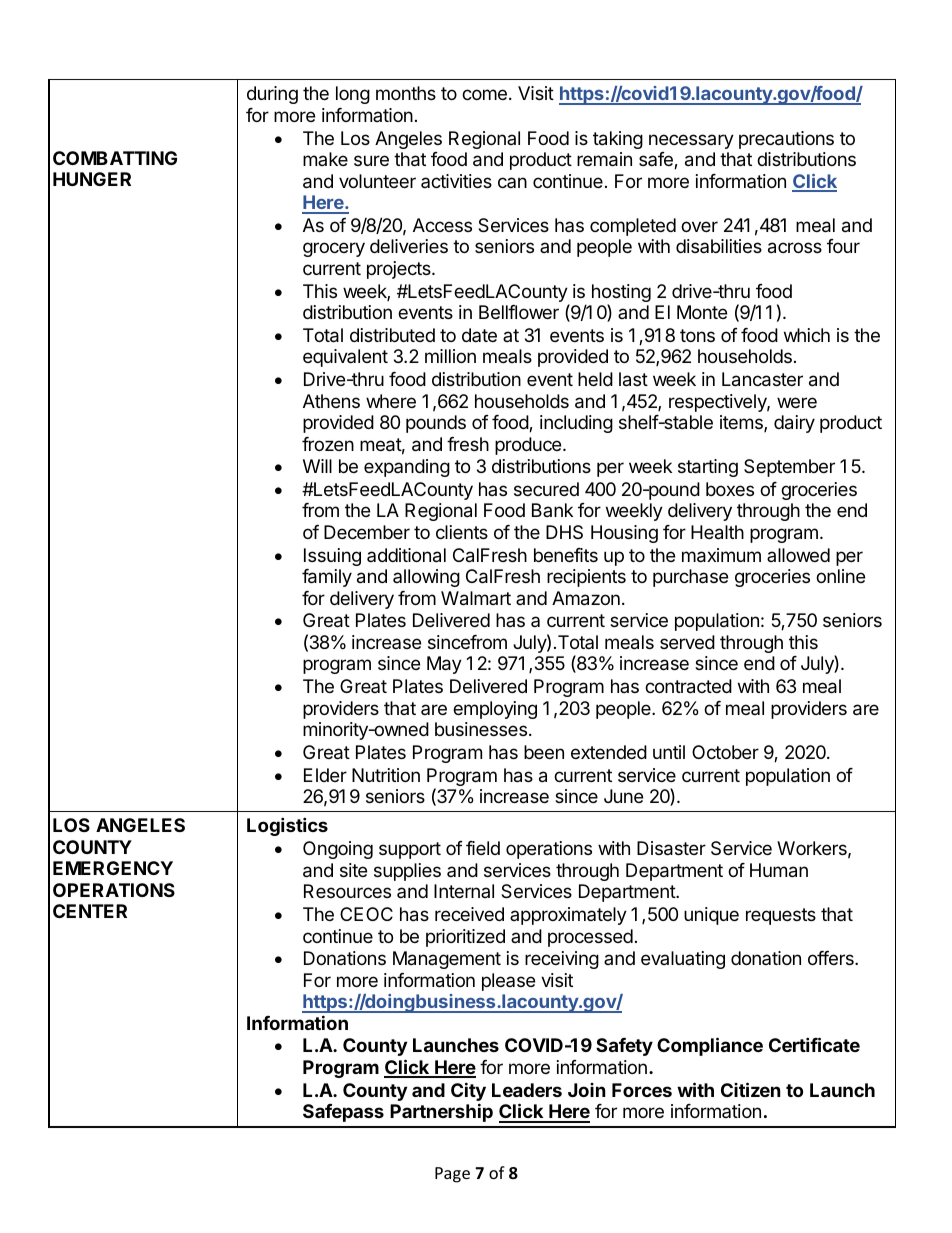 This page has width=952, height=1233. What do you see at coordinates (464, 891) in the page?
I see `Internal` at bounding box center [464, 891].
